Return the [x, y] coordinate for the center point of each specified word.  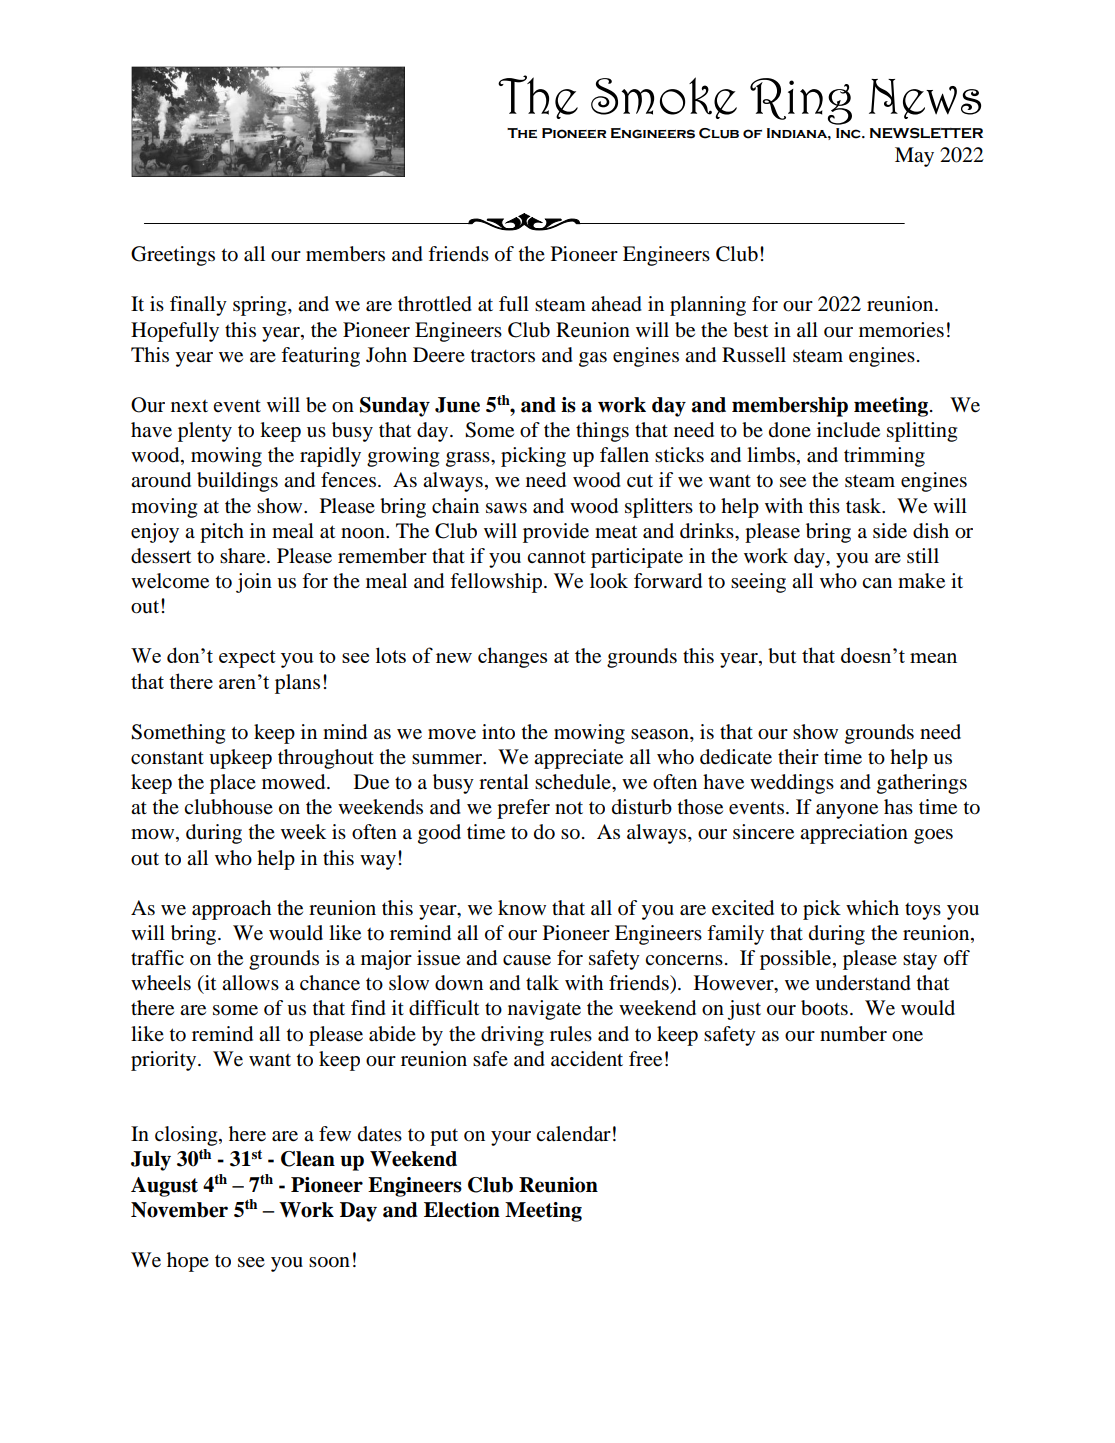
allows [250, 983]
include [848, 430]
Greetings [173, 256]
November [179, 1210]
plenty [205, 432]
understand [863, 983]
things [602, 432]
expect [247, 659]
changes [512, 657]
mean [933, 658]
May [914, 157]
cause [527, 960]
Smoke [664, 98]
